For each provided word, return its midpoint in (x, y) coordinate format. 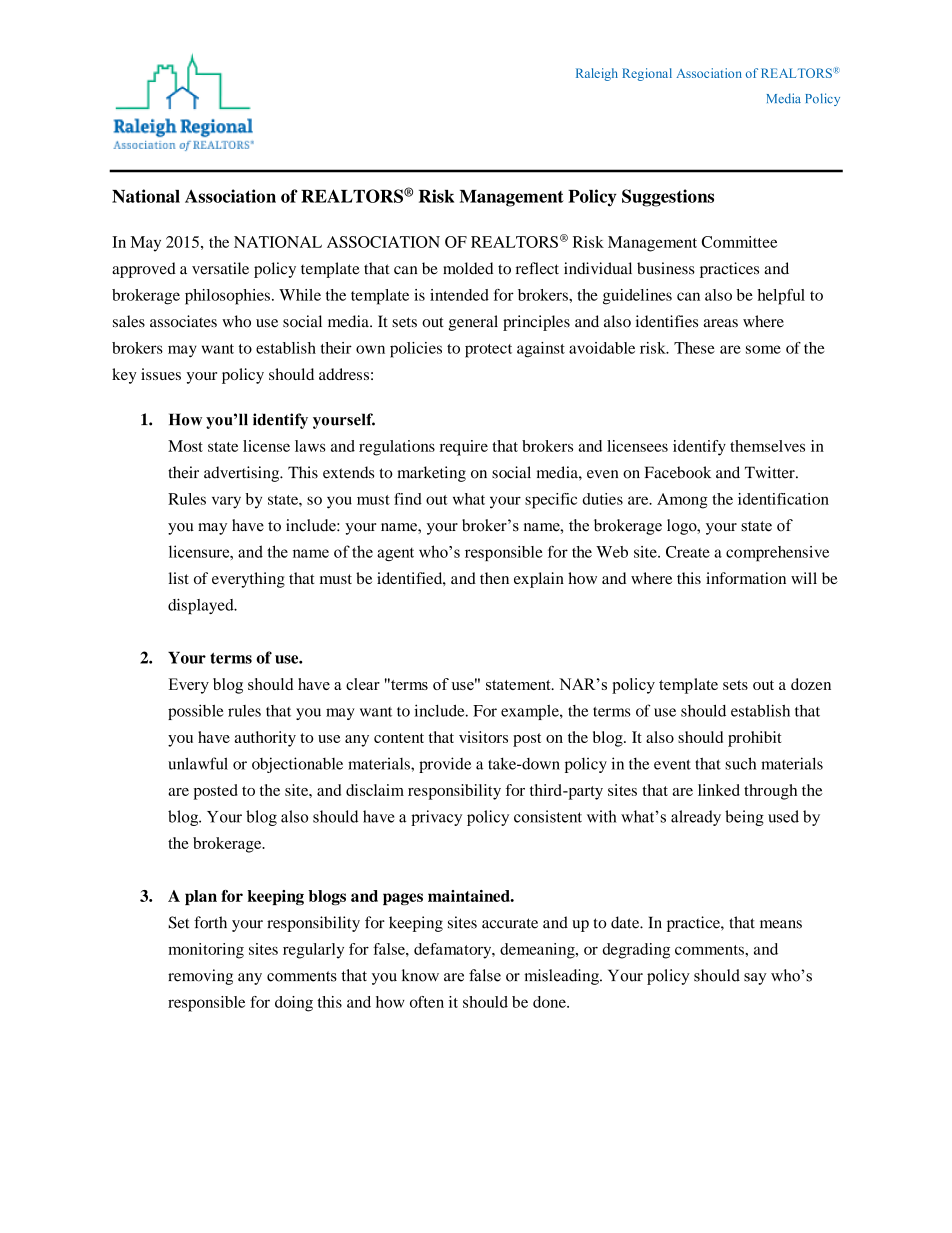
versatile (220, 268)
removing (200, 977)
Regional (647, 74)
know (420, 975)
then (494, 578)
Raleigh (597, 74)
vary (226, 502)
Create (688, 552)
